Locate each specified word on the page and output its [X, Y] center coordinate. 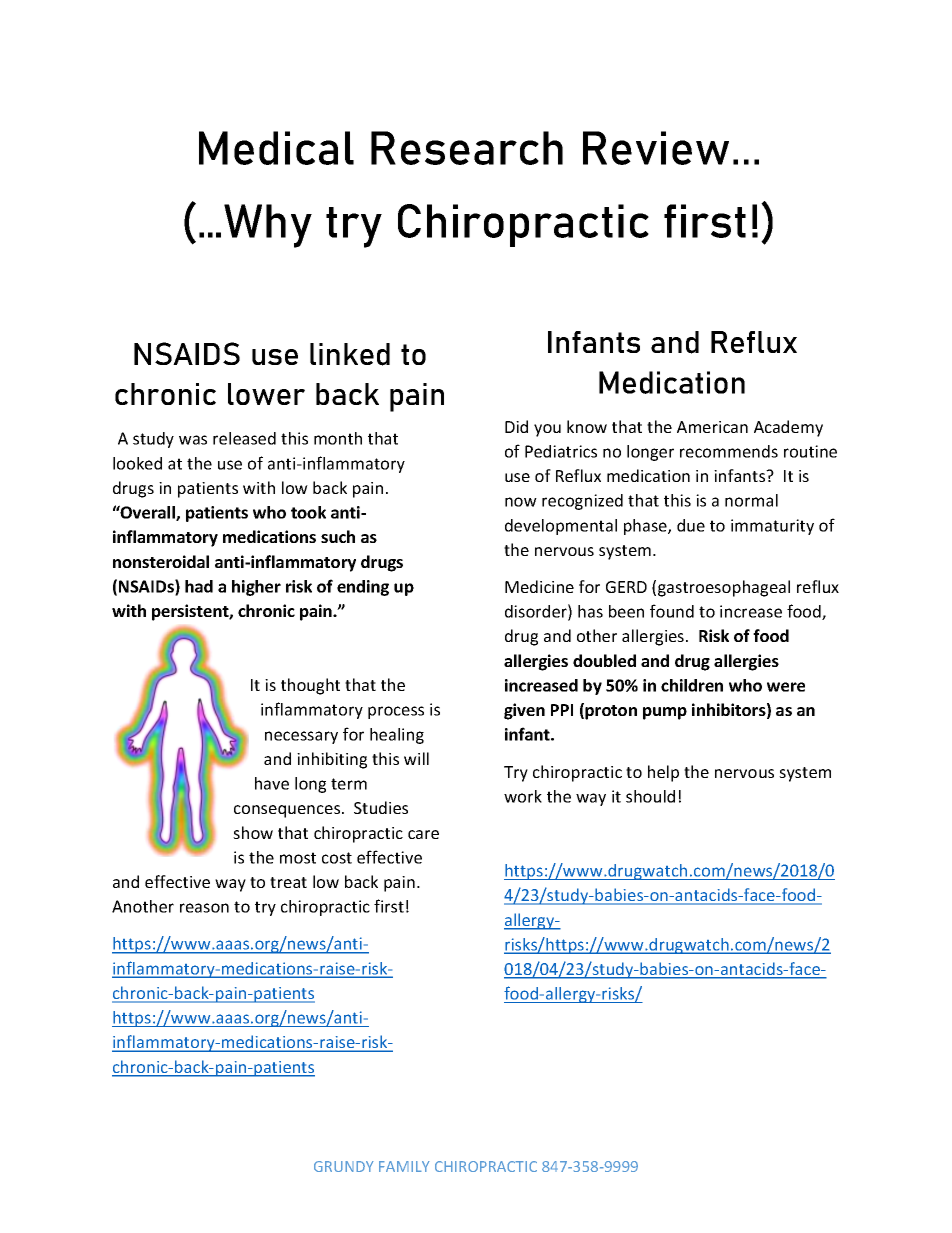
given [524, 711]
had [199, 586]
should [650, 796]
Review [656, 148]
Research [467, 148]
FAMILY [404, 1166]
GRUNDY [344, 1166]
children [692, 685]
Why [268, 226]
